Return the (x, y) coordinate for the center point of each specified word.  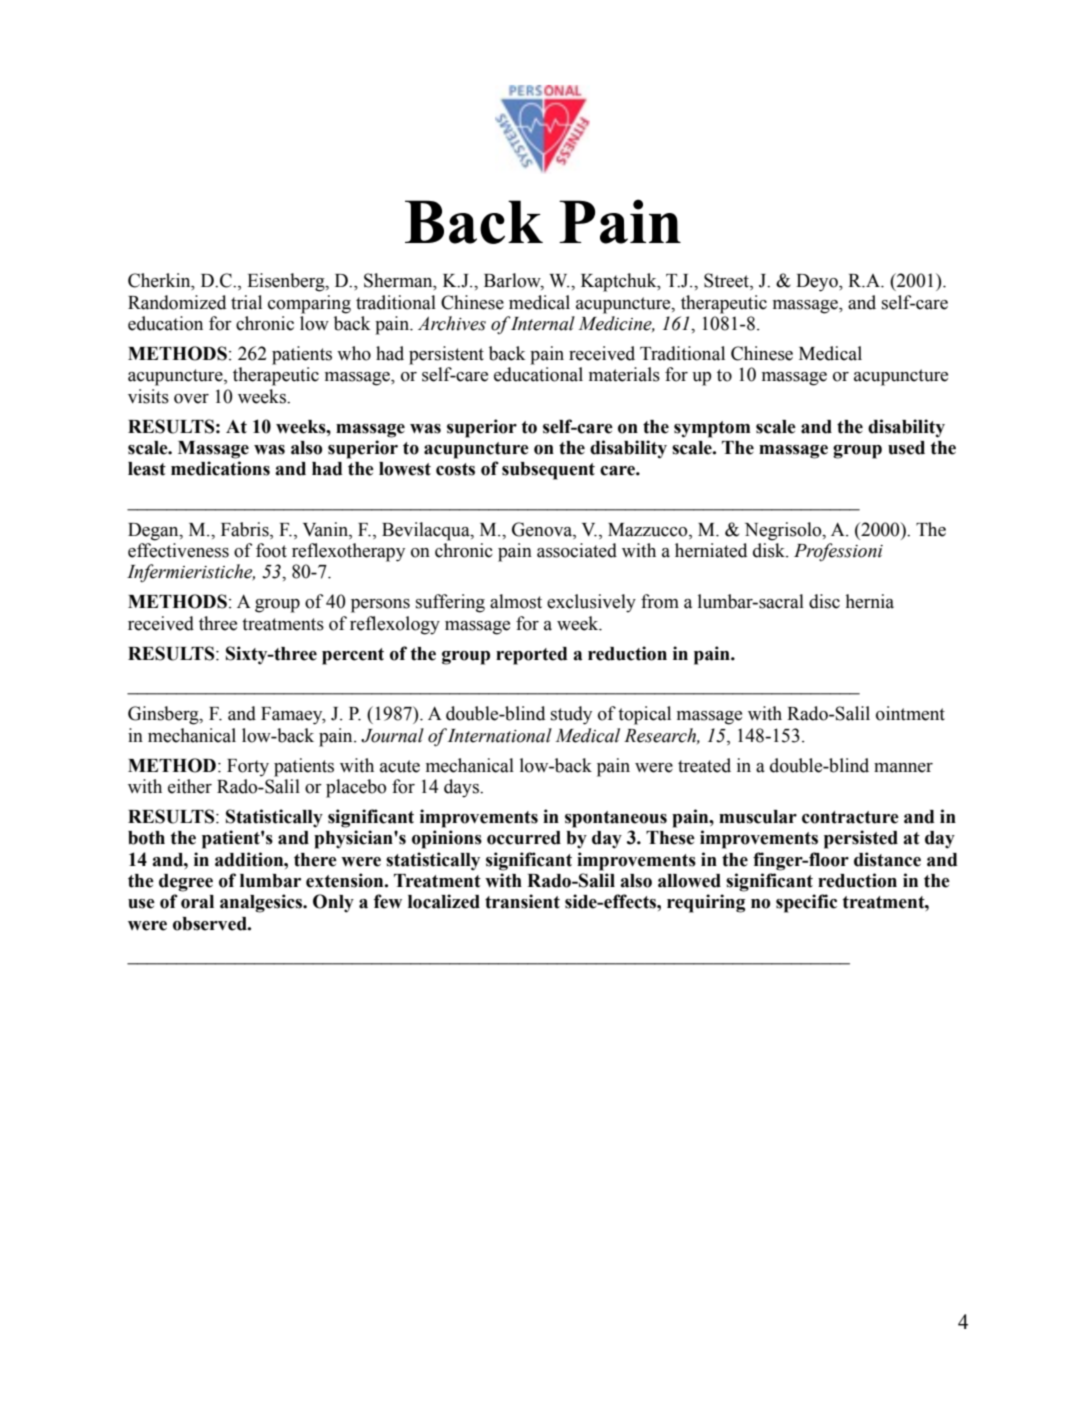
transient (522, 901)
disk (770, 550)
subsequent (548, 471)
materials (624, 374)
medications (220, 468)
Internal (542, 323)
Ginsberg (164, 715)
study (571, 715)
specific (806, 903)
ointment (910, 713)
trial (246, 302)
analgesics (262, 903)
